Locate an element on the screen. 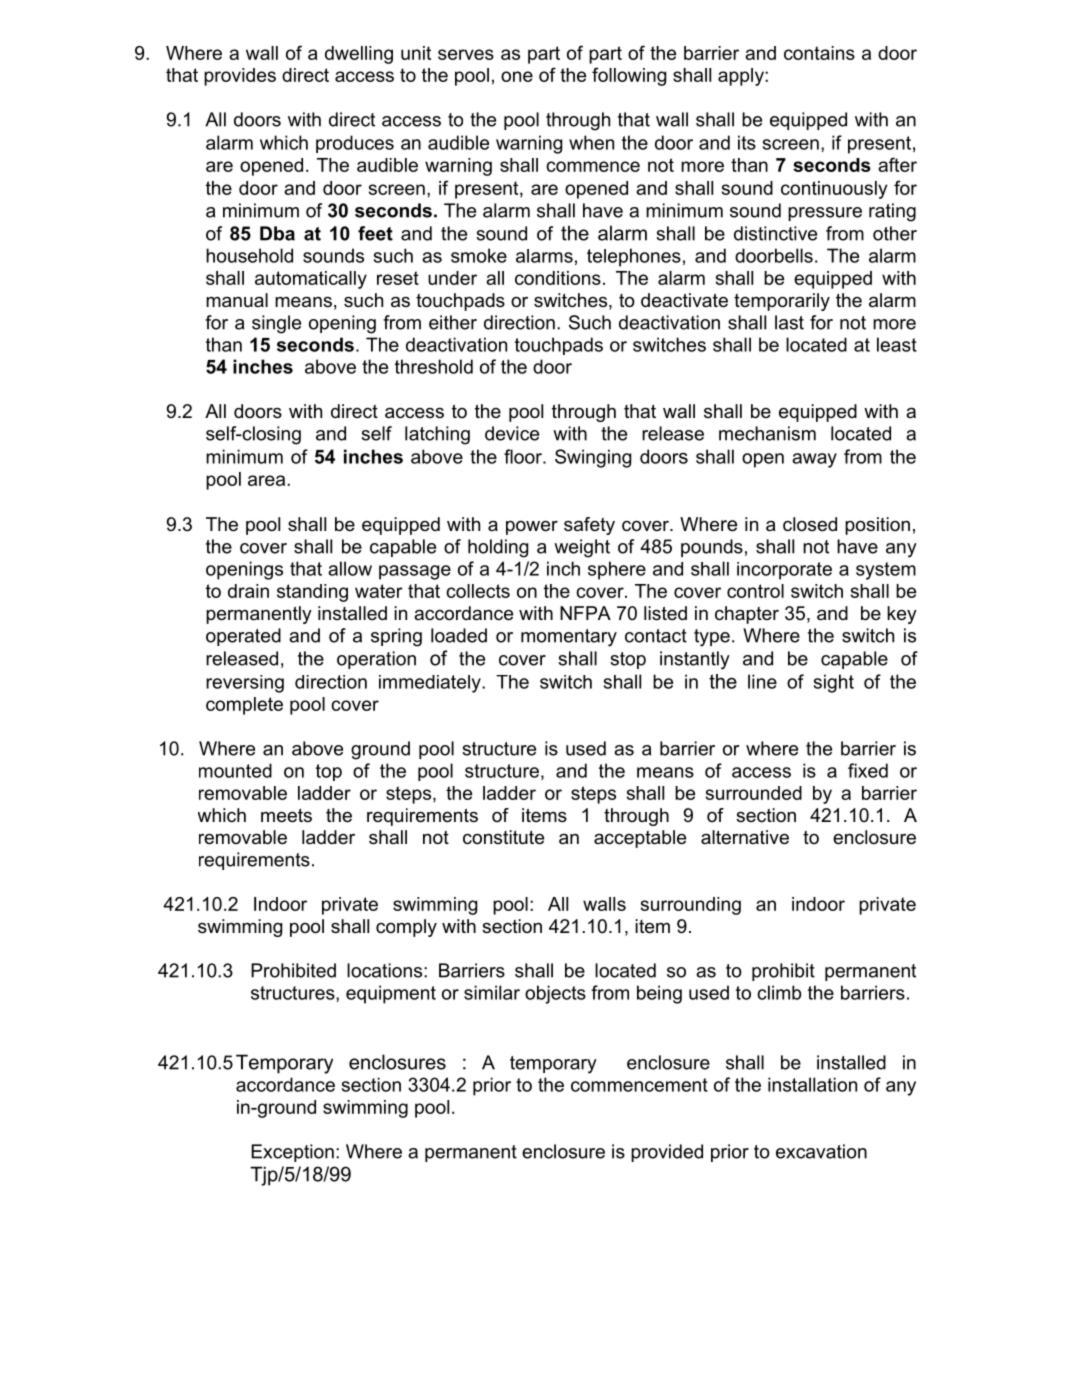  climb is located at coordinates (779, 992).
